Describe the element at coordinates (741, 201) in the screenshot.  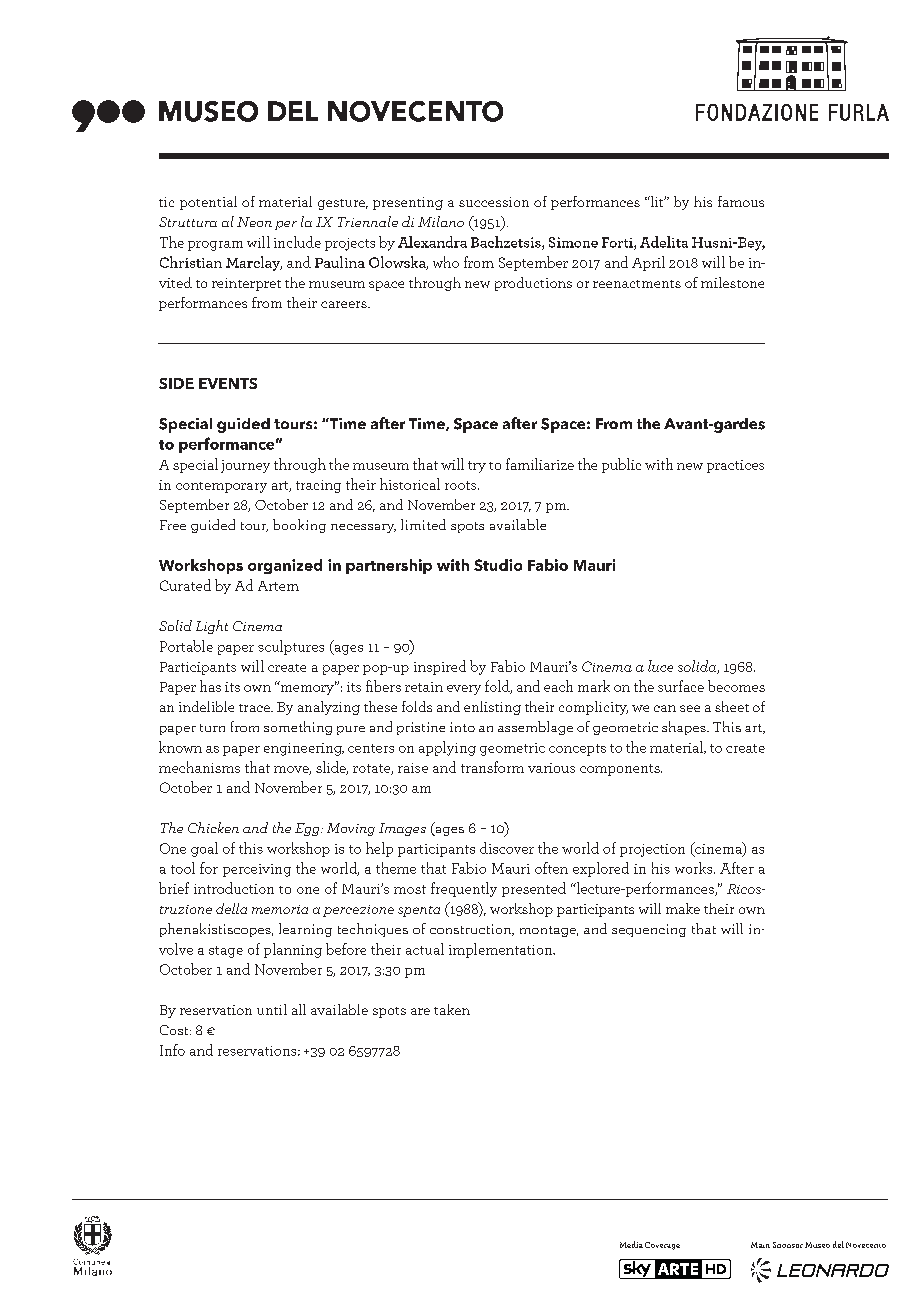
I see `famous` at that location.
